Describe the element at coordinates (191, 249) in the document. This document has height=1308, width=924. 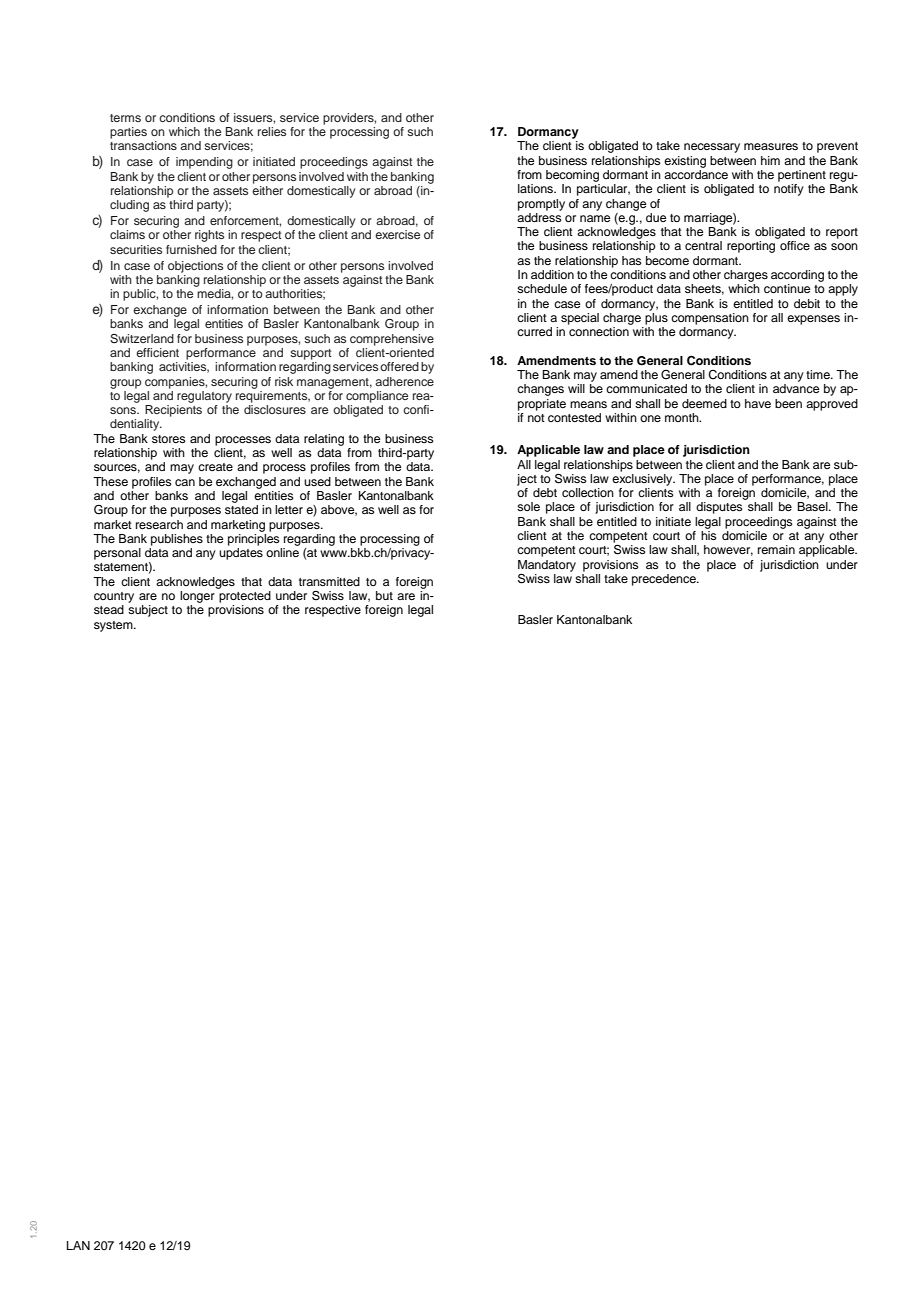
I see `furnished` at that location.
